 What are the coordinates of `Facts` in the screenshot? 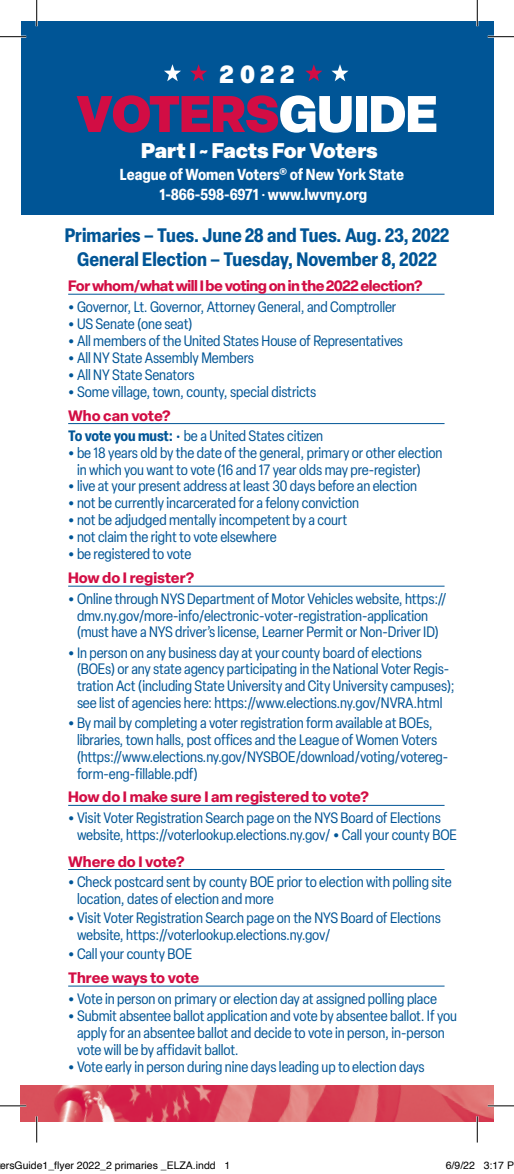 It's located at (240, 150).
